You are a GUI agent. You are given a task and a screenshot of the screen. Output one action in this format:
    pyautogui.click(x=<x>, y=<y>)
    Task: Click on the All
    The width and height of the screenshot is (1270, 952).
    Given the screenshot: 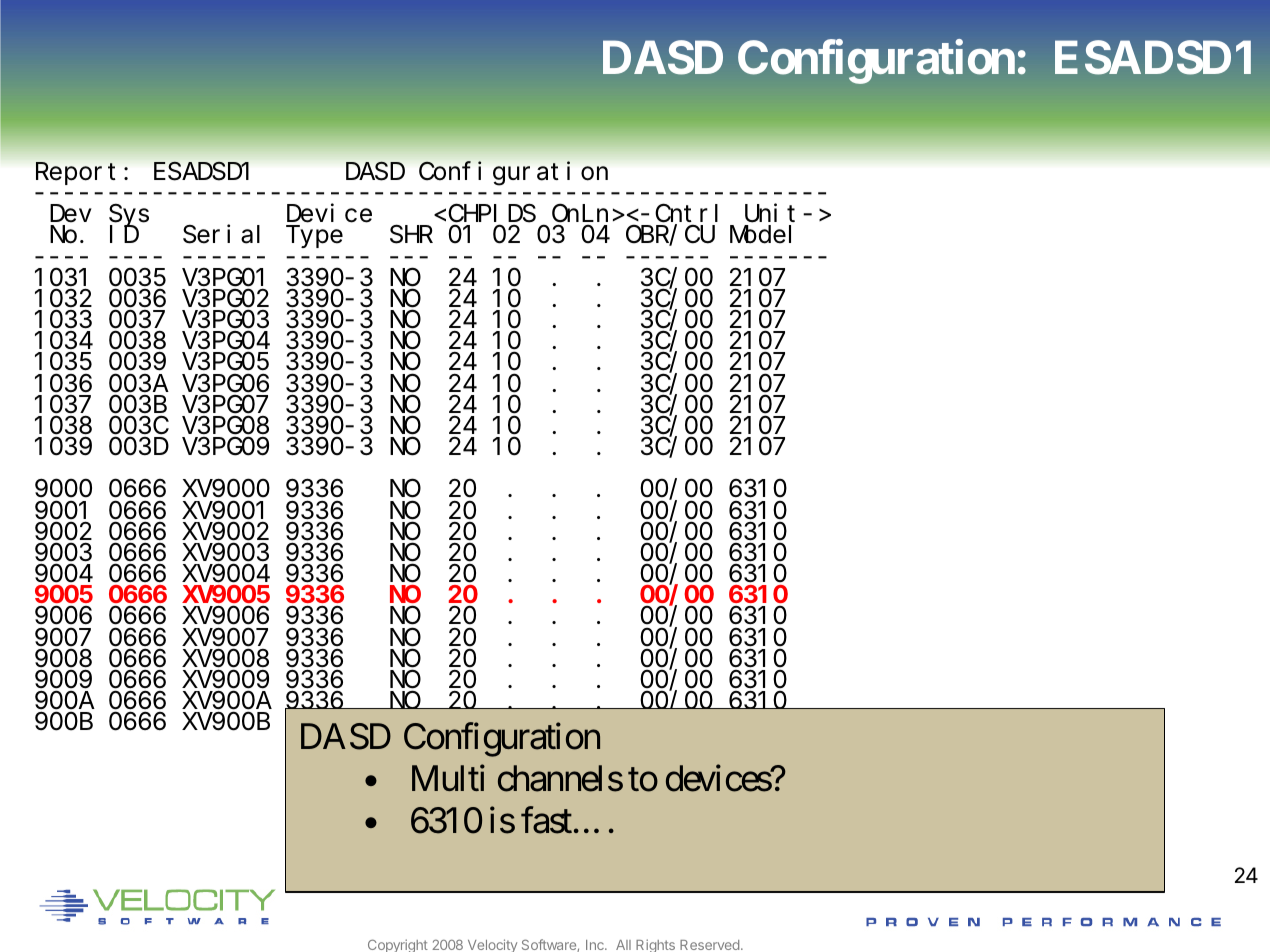 What is the action you would take?
    pyautogui.click(x=623, y=945)
